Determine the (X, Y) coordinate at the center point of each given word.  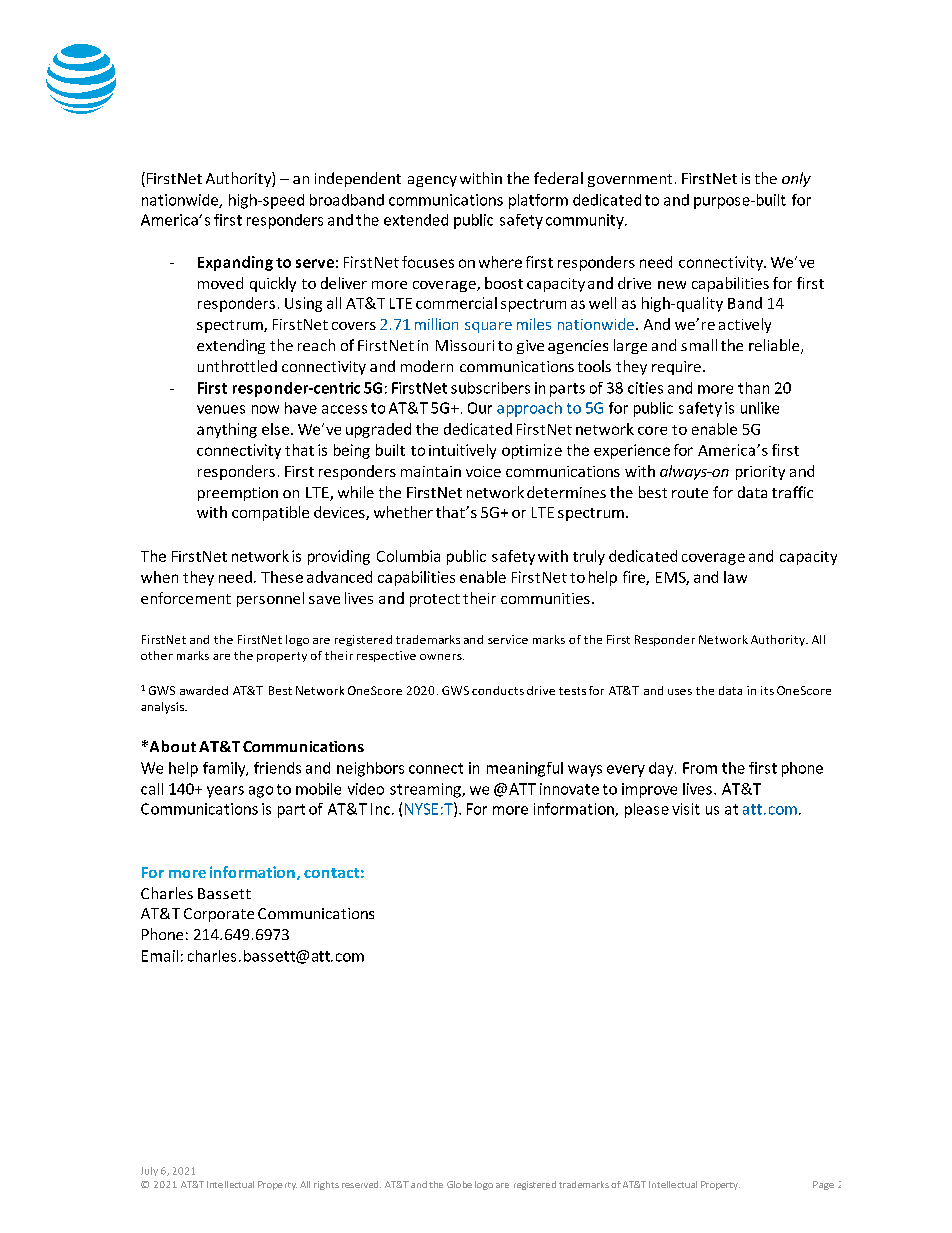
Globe (459, 1184)
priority (760, 473)
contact (331, 873)
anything (227, 430)
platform (538, 201)
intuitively (462, 451)
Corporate (219, 915)
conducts (498, 690)
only (796, 179)
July (149, 1171)
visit (686, 809)
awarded (204, 690)
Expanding (235, 263)
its (767, 690)
